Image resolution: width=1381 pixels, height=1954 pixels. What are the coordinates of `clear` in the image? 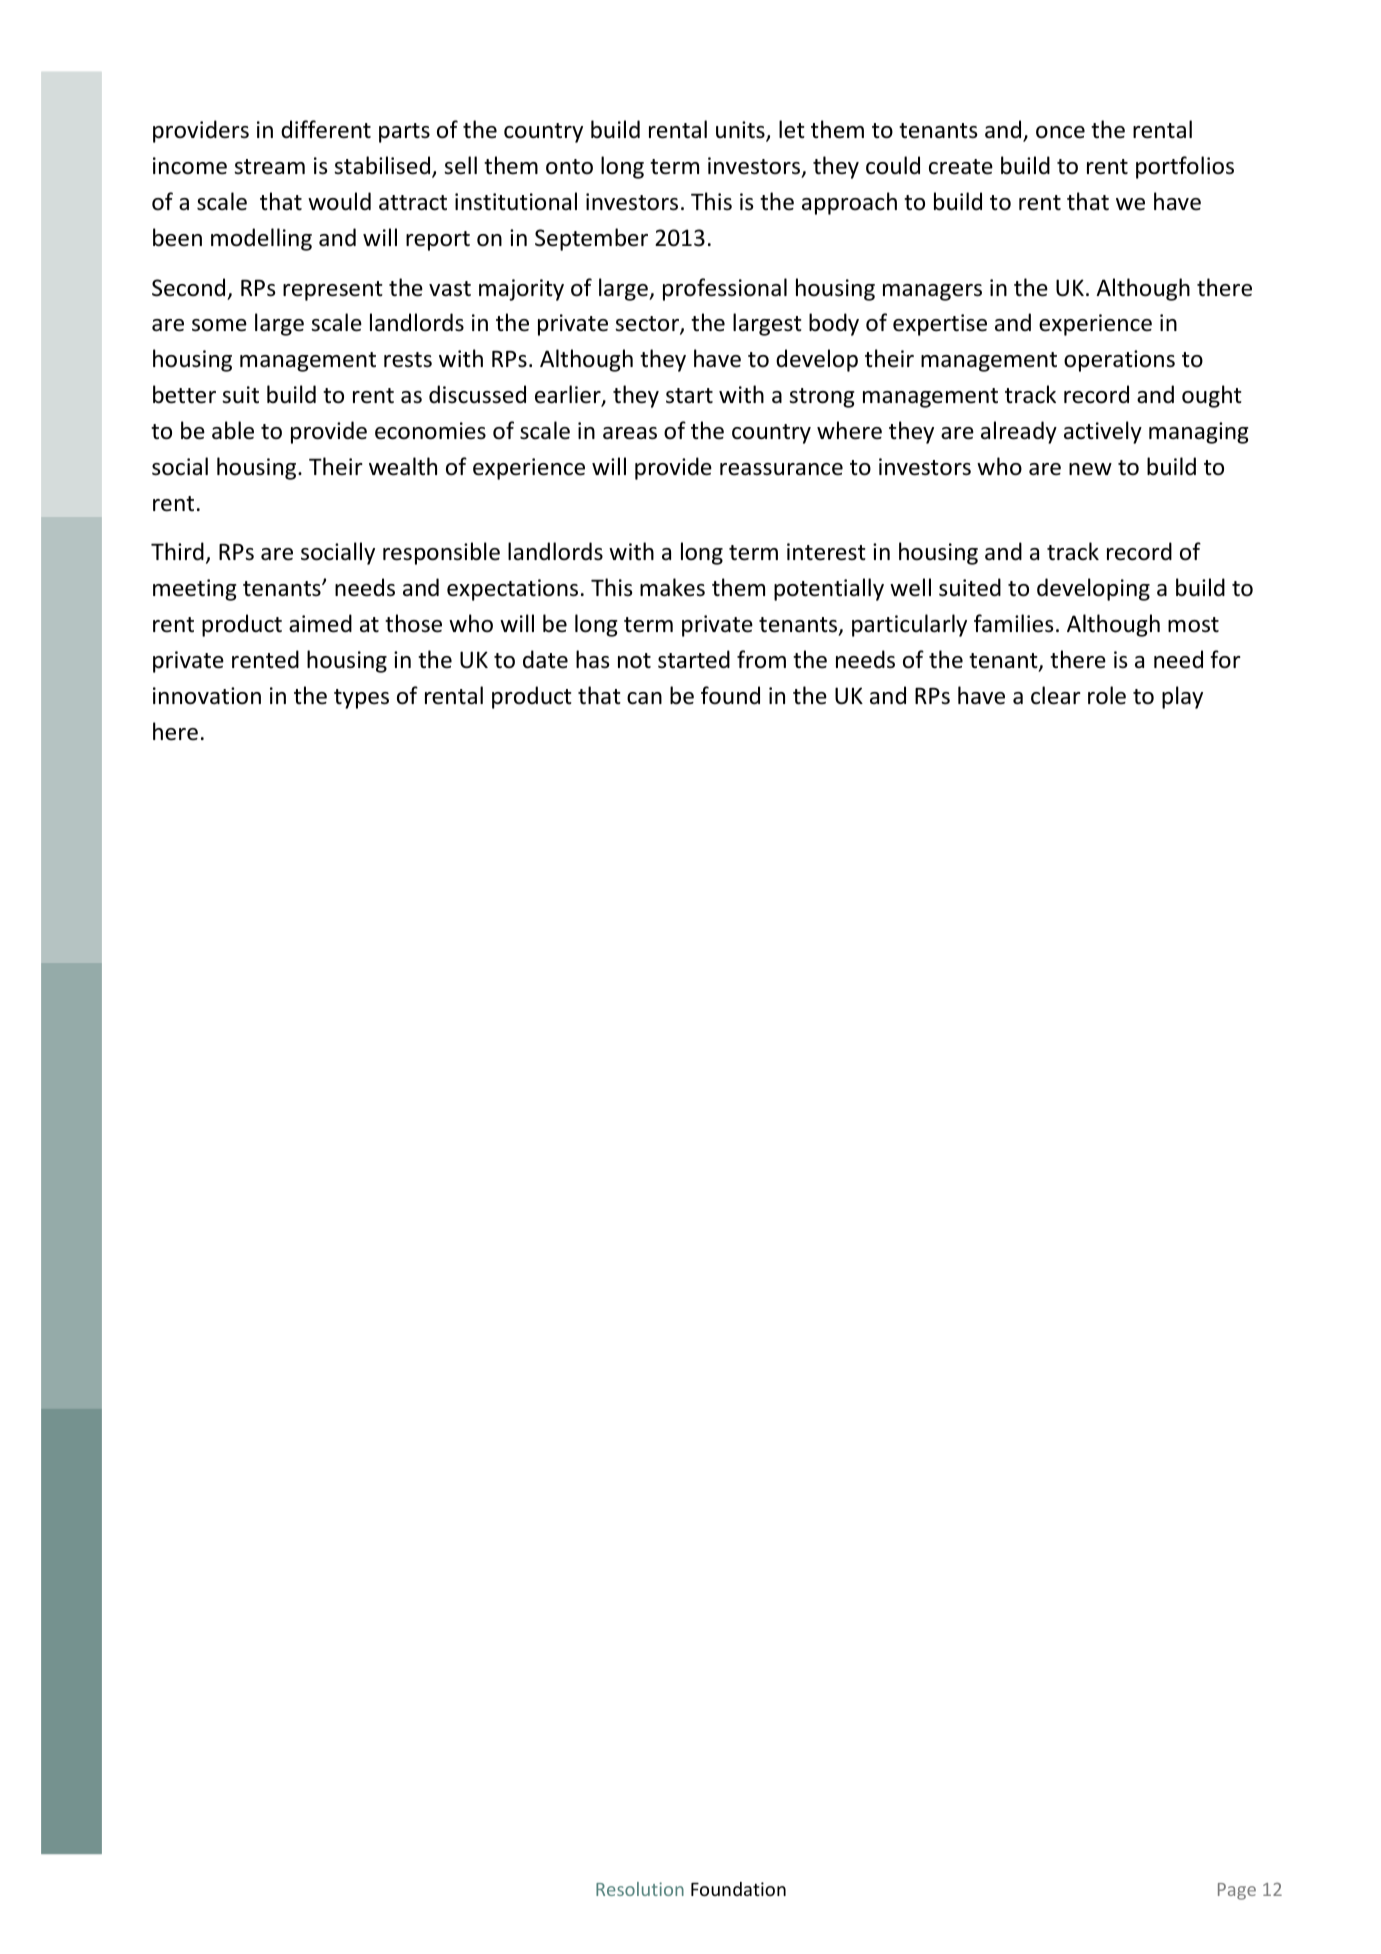 It's located at (1056, 695).
